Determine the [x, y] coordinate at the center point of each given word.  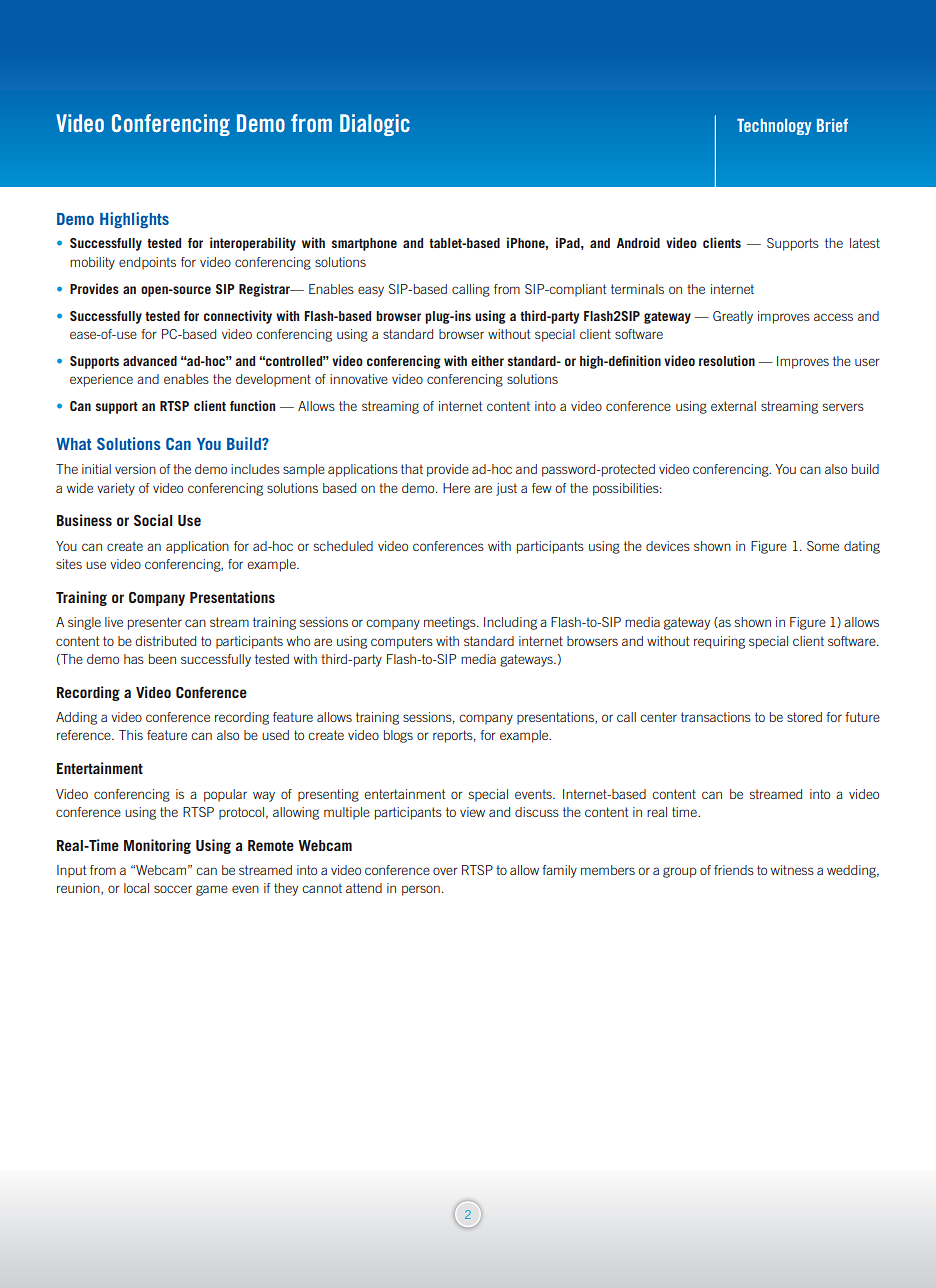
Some [823, 546]
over [445, 871]
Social [153, 520]
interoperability [253, 244]
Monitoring [157, 846]
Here [456, 488]
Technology [774, 127]
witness [792, 870]
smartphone [364, 244]
